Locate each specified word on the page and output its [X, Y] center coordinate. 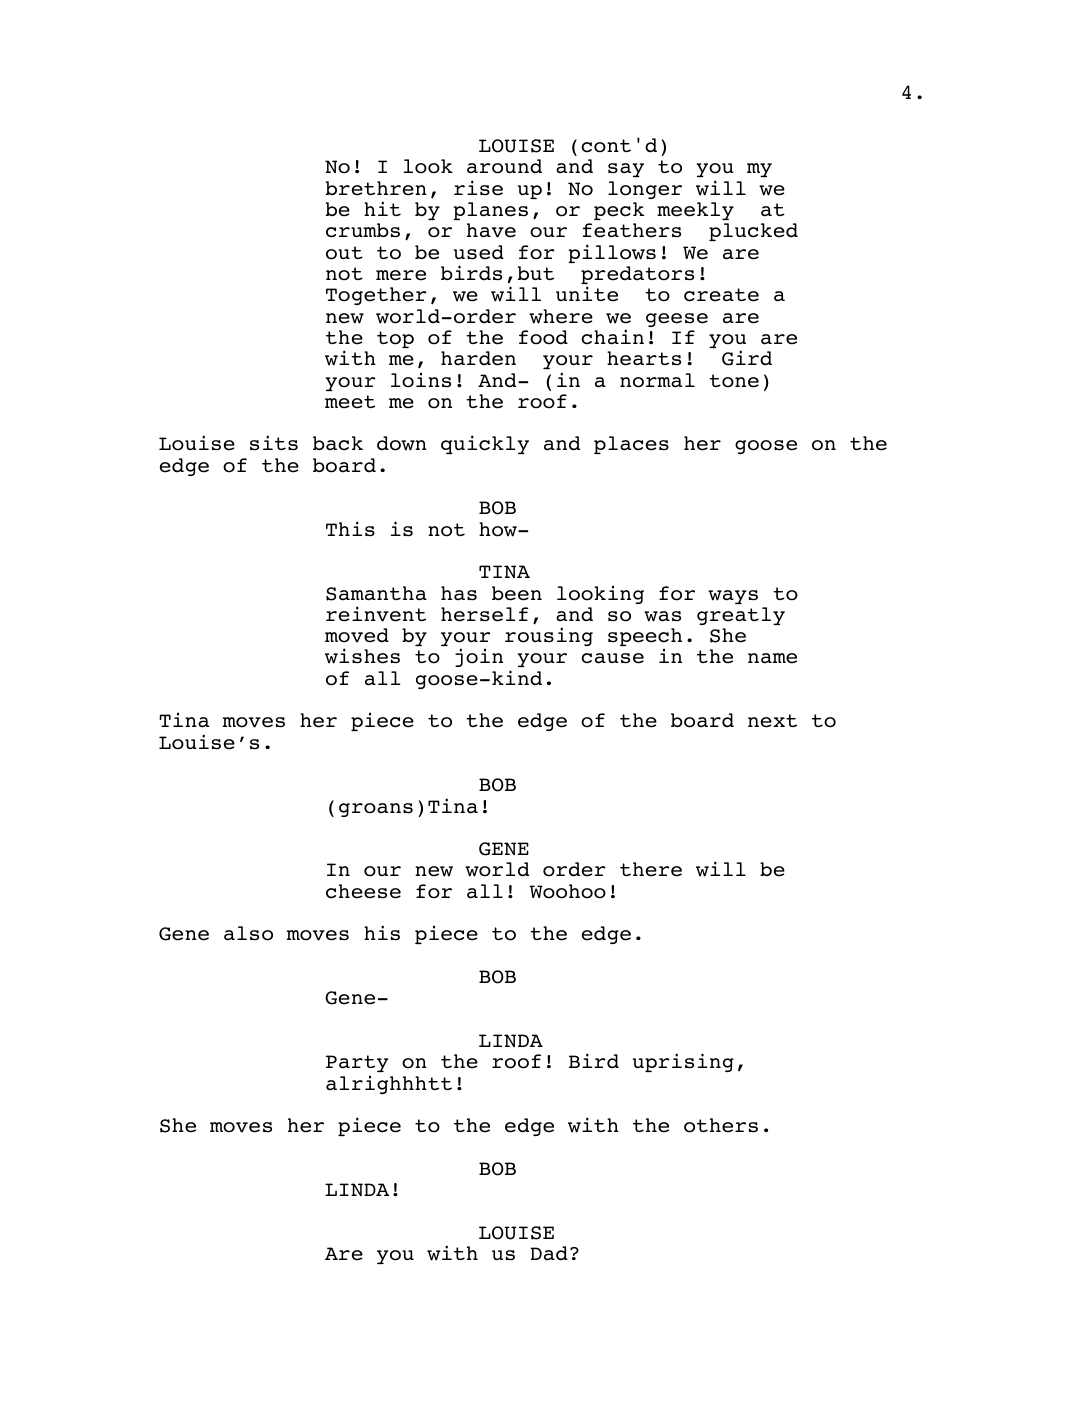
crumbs [363, 230]
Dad [549, 1253]
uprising [683, 1062]
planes [490, 211]
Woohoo [568, 891]
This [350, 529]
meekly [695, 211]
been [517, 593]
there [651, 869]
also [248, 933]
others [721, 1125]
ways [733, 597]
